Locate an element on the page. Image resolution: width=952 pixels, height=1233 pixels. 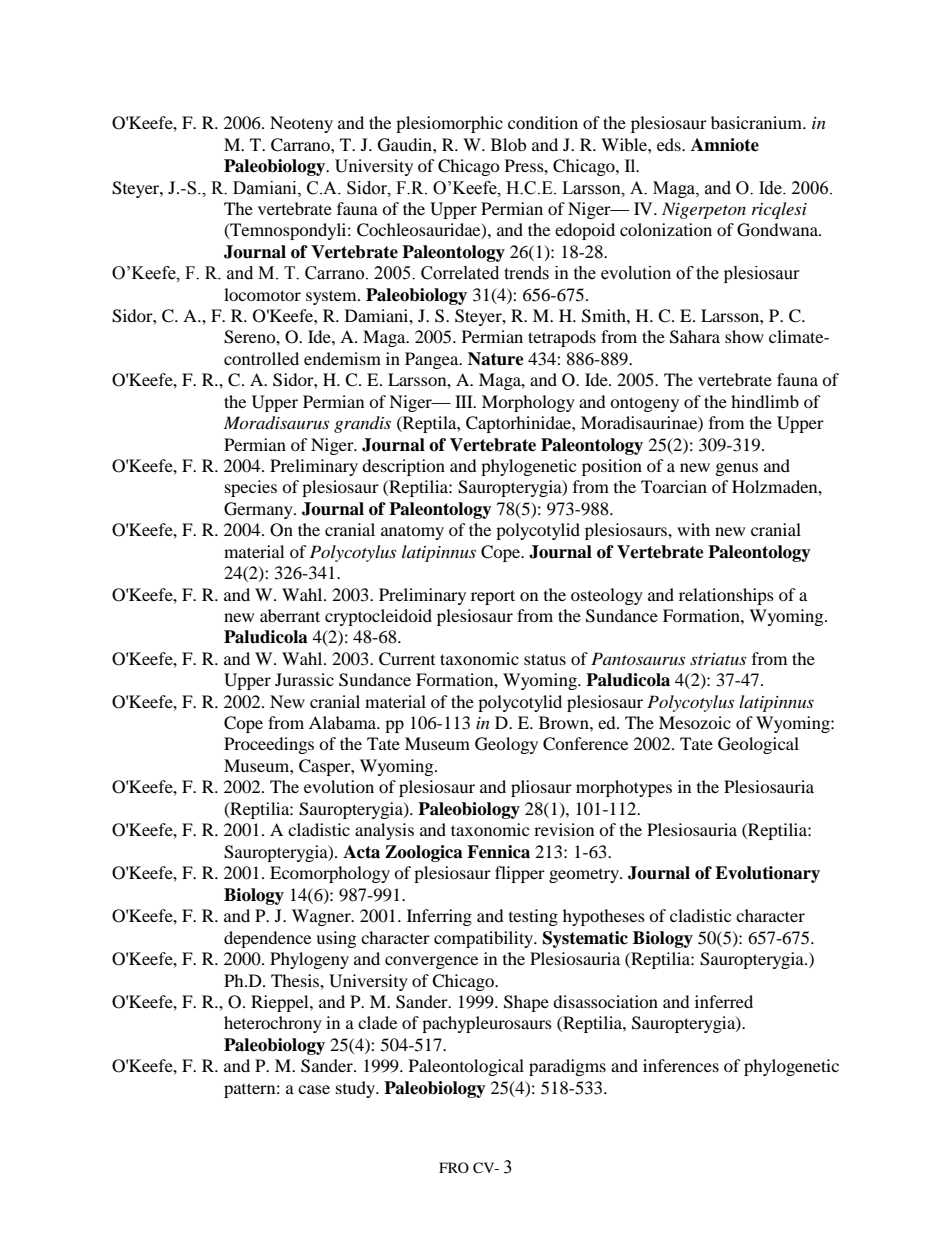
genus is located at coordinates (737, 469).
